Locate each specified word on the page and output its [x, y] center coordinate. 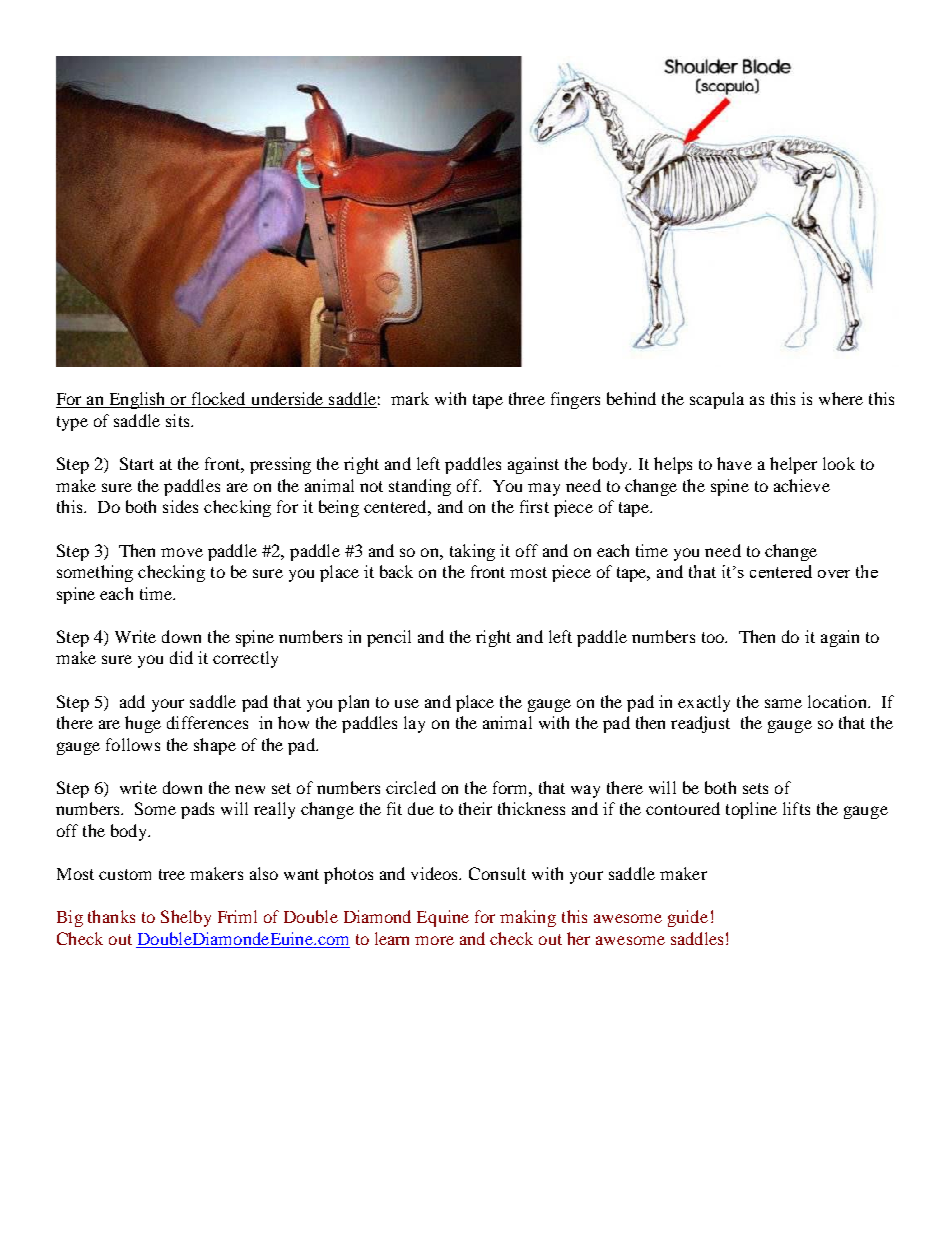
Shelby [186, 918]
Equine [443, 918]
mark [410, 398]
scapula [717, 400]
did [181, 657]
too [714, 637]
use [407, 703]
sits [179, 420]
